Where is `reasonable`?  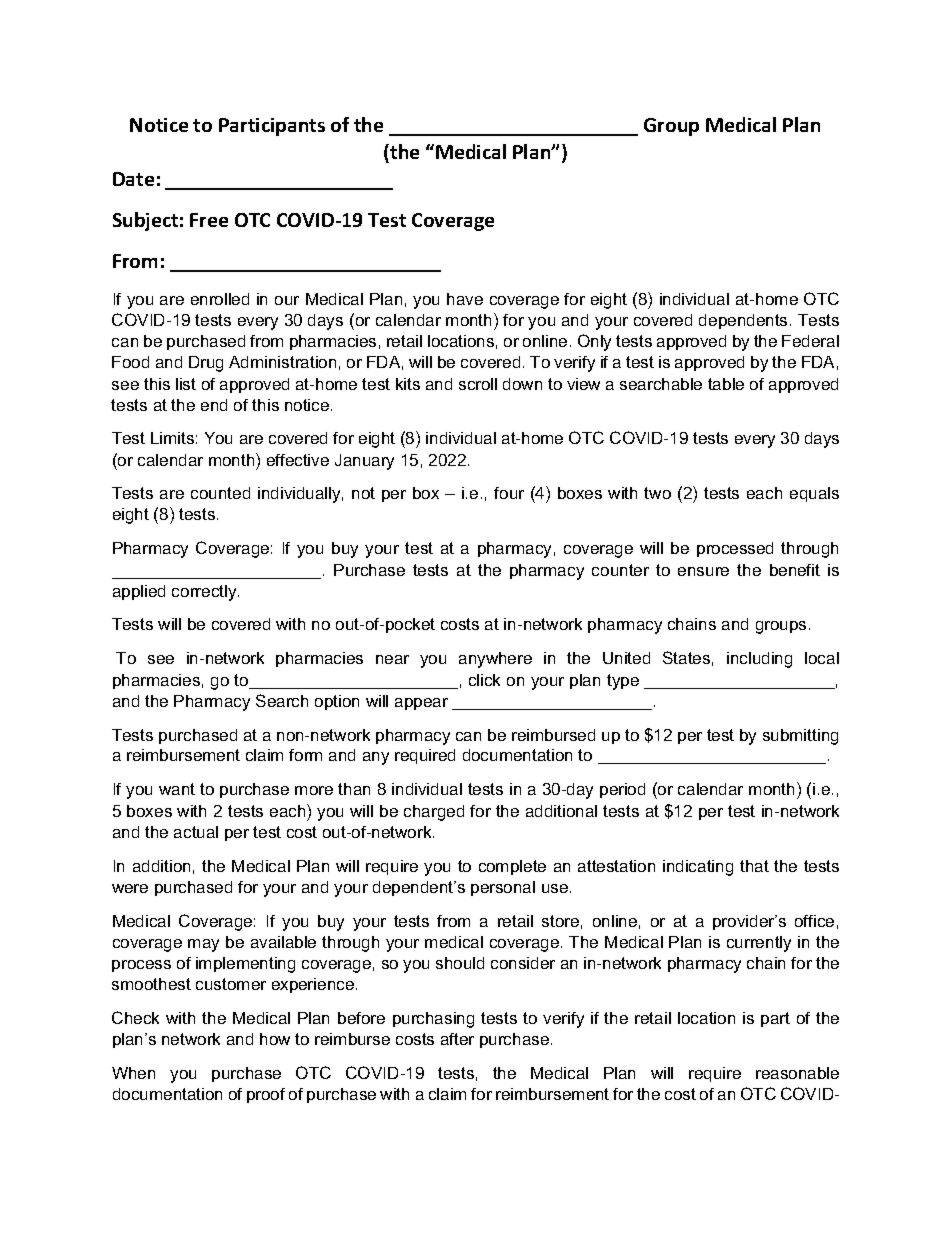
reasonable is located at coordinates (797, 1073).
